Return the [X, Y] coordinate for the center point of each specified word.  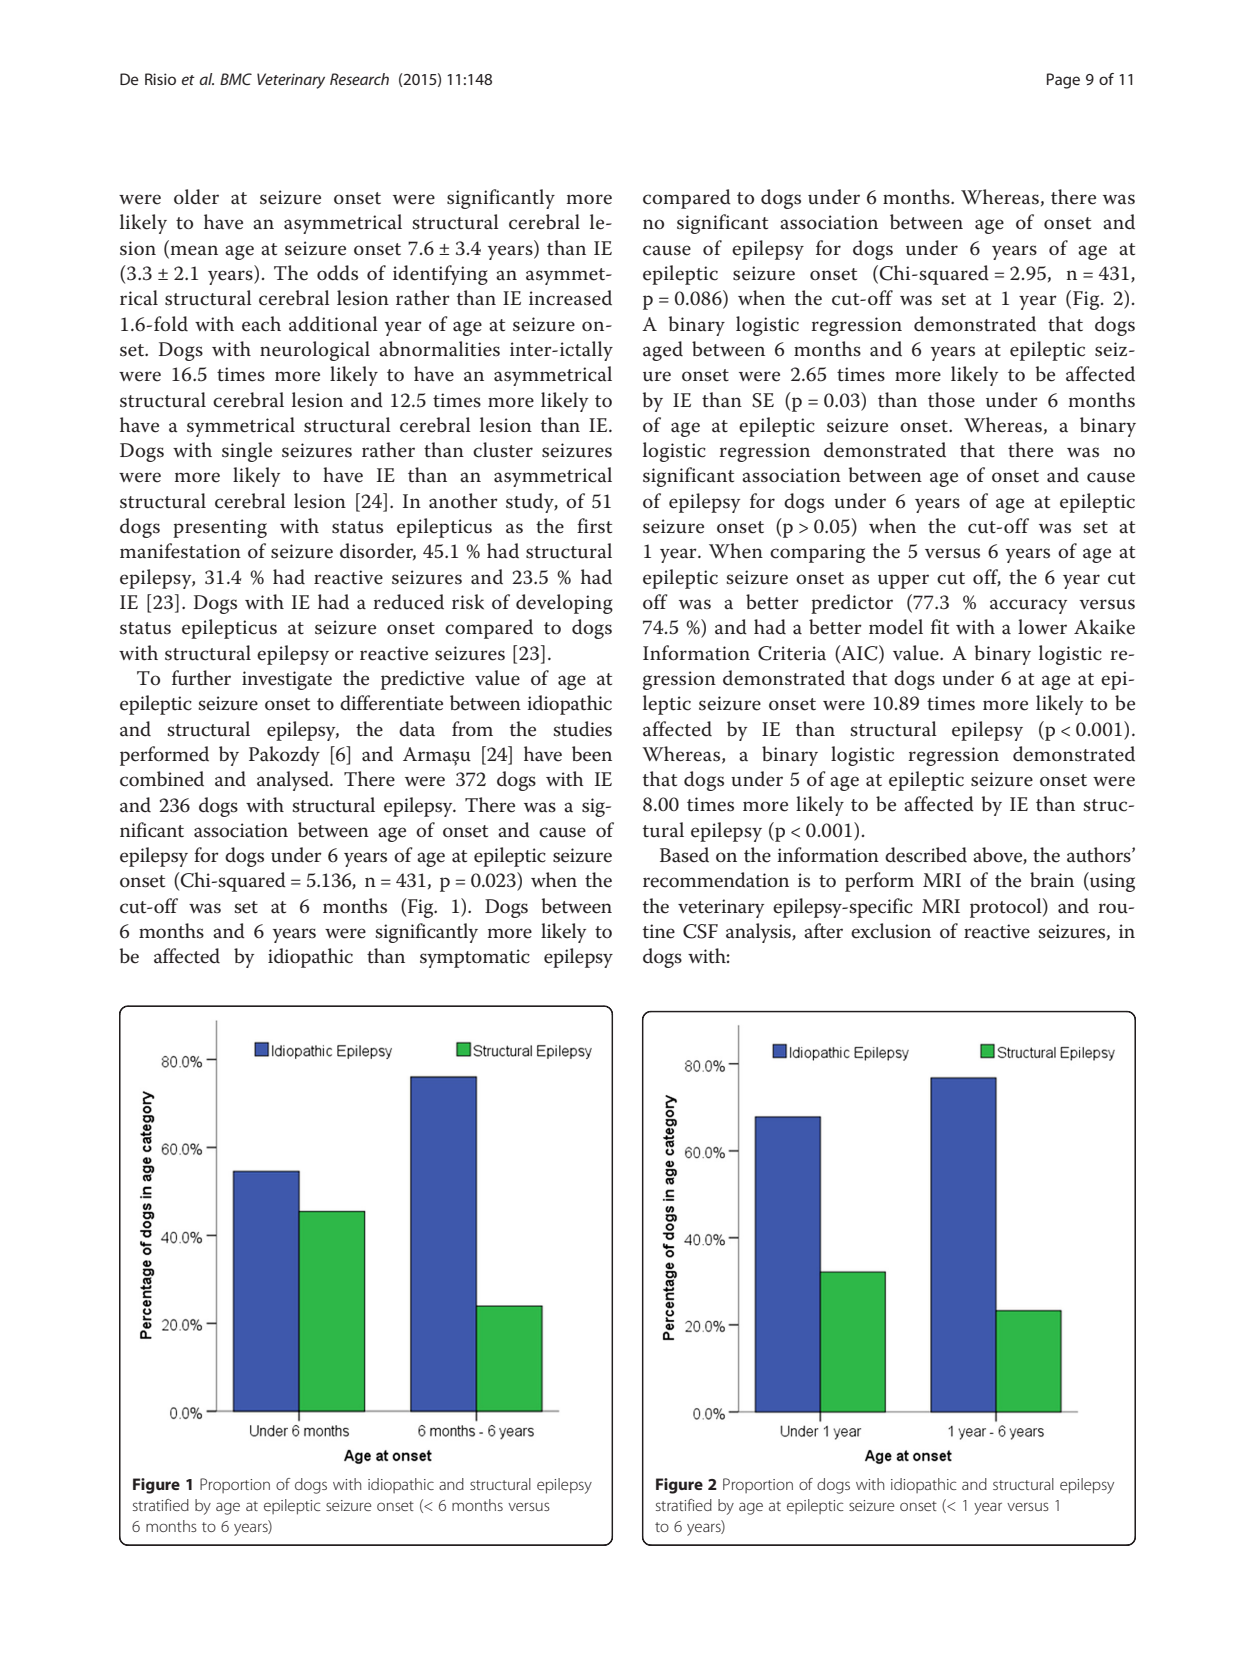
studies [582, 729]
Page [1063, 81]
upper [903, 581]
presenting [220, 528]
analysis [759, 933]
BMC [236, 79]
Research [359, 79]
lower [1042, 627]
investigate [287, 680]
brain [1052, 880]
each [261, 324]
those [951, 400]
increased [570, 298]
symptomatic [475, 958]
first [594, 526]
